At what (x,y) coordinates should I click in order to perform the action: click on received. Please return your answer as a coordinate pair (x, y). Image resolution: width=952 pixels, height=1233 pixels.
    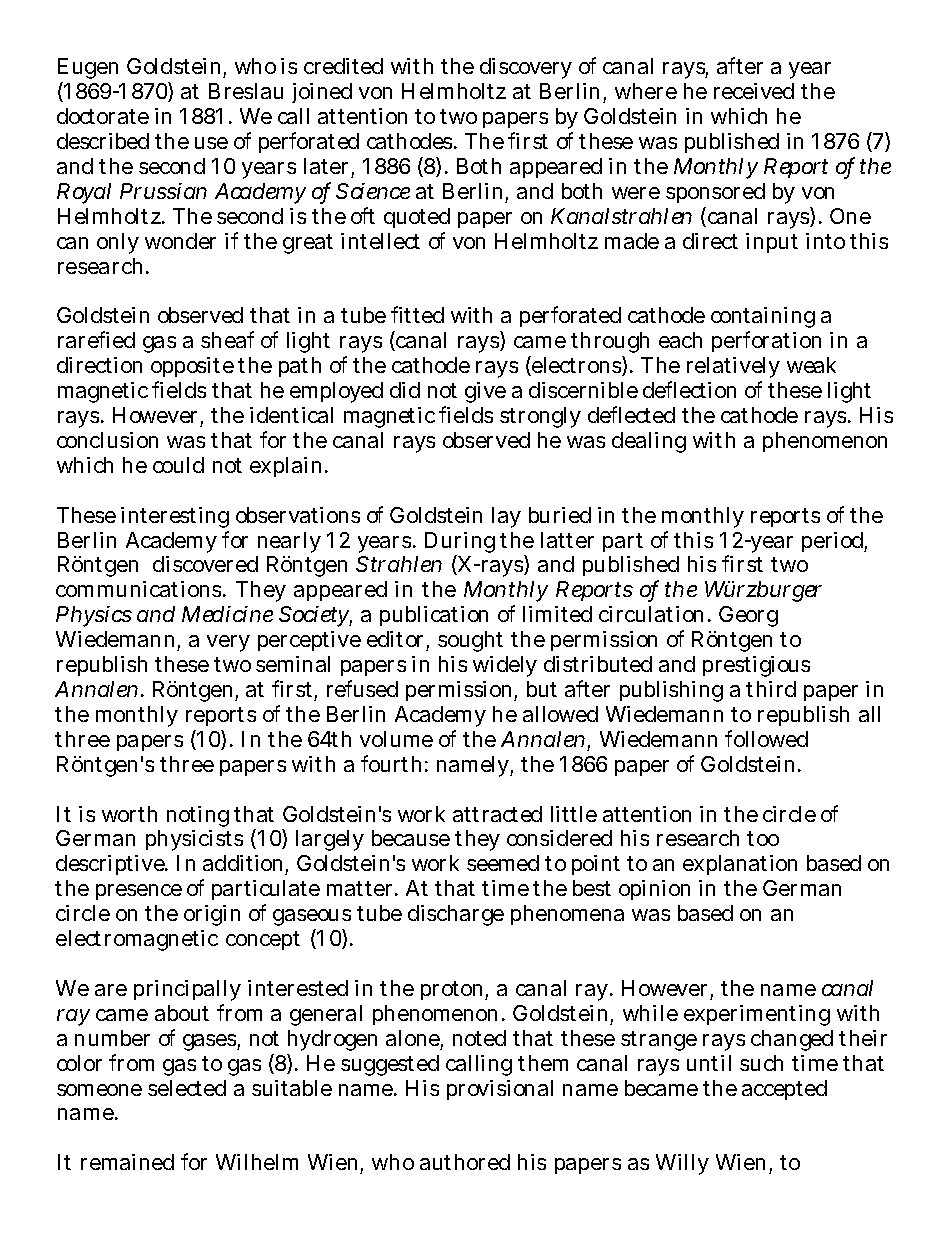
    Looking at the image, I should click on (754, 91).
